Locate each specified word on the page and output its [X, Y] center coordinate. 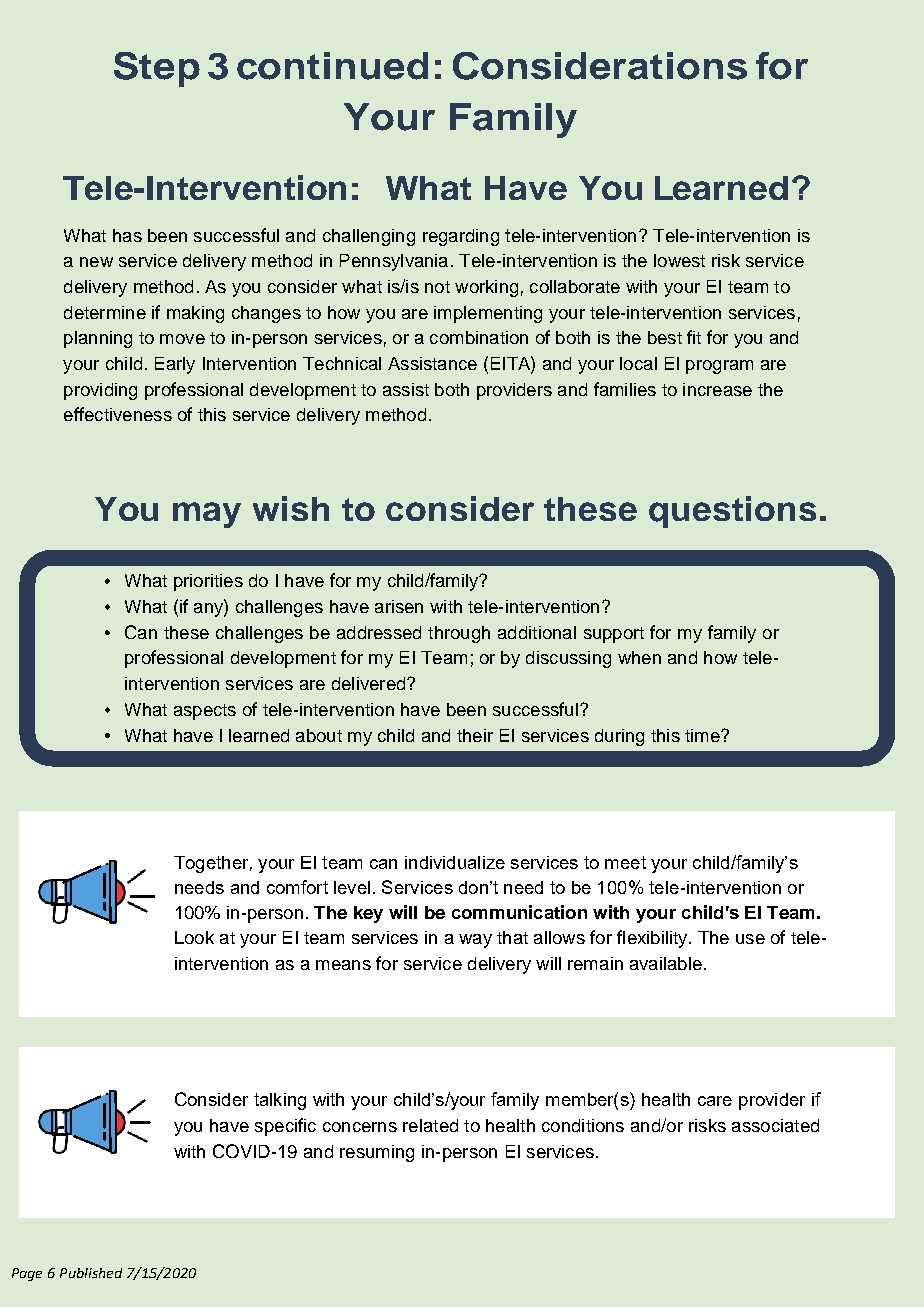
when [639, 657]
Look [194, 937]
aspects [205, 712]
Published [91, 1273]
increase [717, 389]
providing [100, 391]
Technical [342, 363]
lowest [679, 260]
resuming [377, 1153]
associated [775, 1125]
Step [157, 69]
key [368, 914]
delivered [370, 683]
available [666, 963]
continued [332, 66]
